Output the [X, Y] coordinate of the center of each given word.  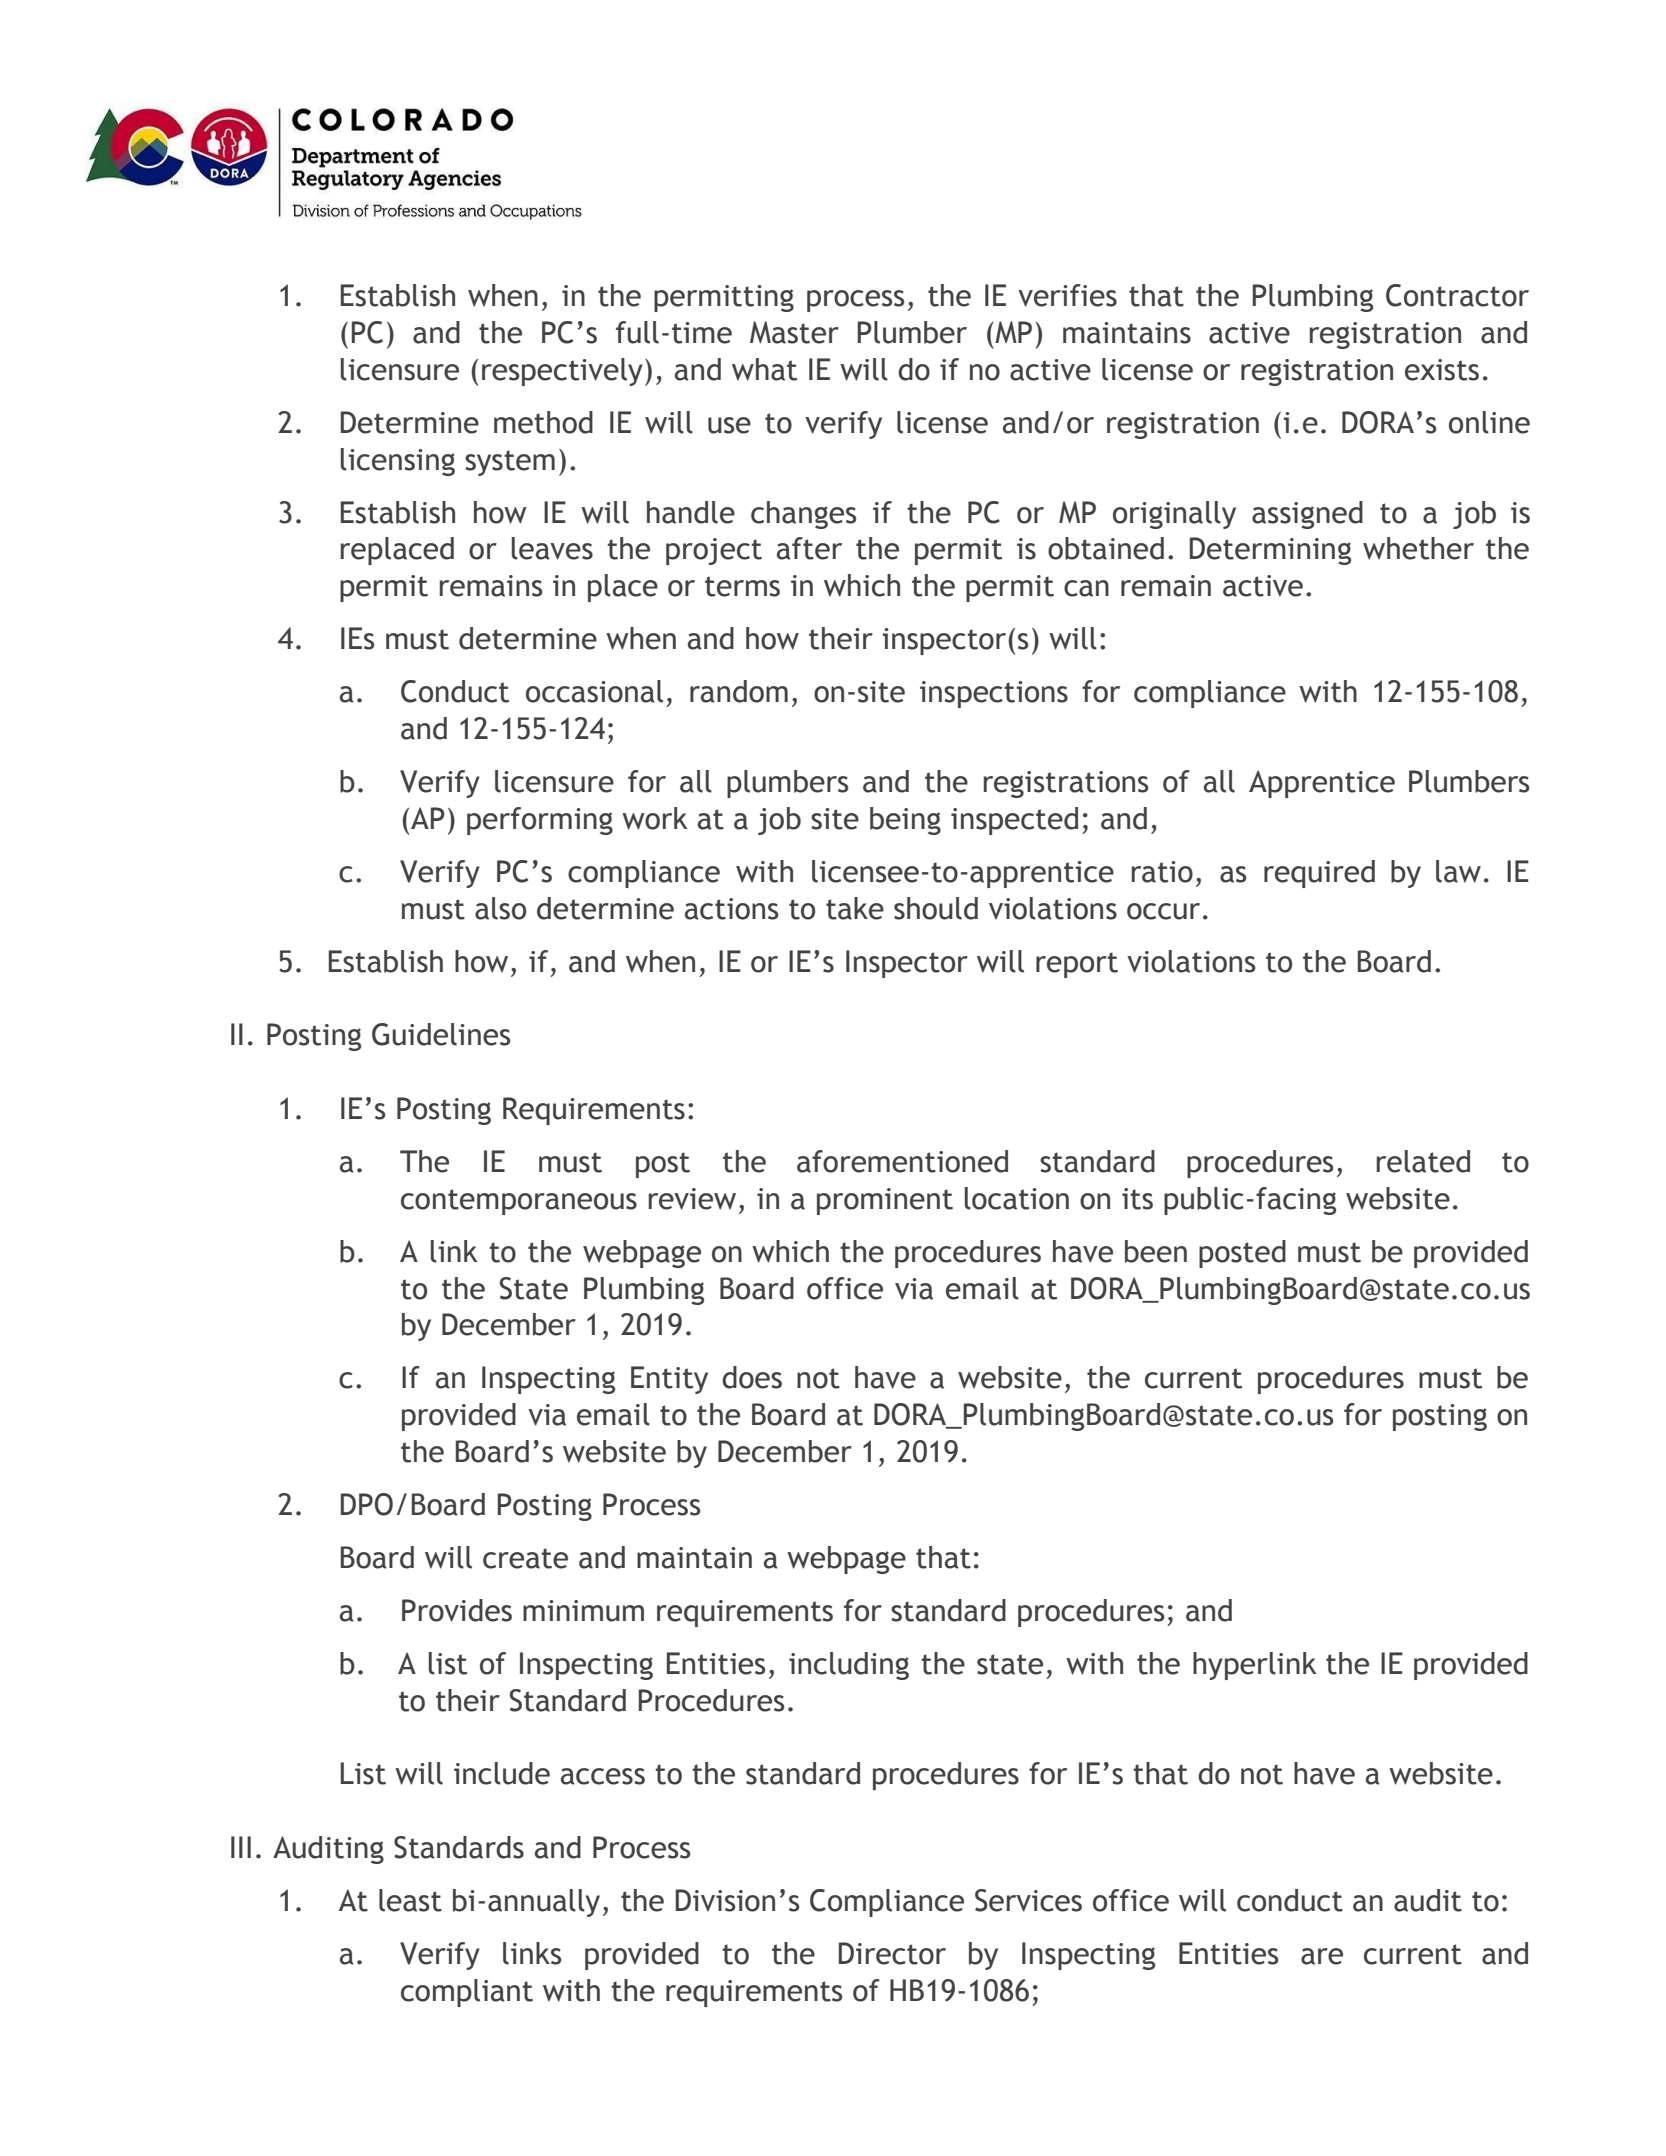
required [1319, 874]
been [1156, 1251]
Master [794, 332]
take [855, 908]
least [410, 1900]
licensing [398, 462]
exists [1442, 370]
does [752, 1377]
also [500, 908]
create [525, 1558]
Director [892, 1953]
